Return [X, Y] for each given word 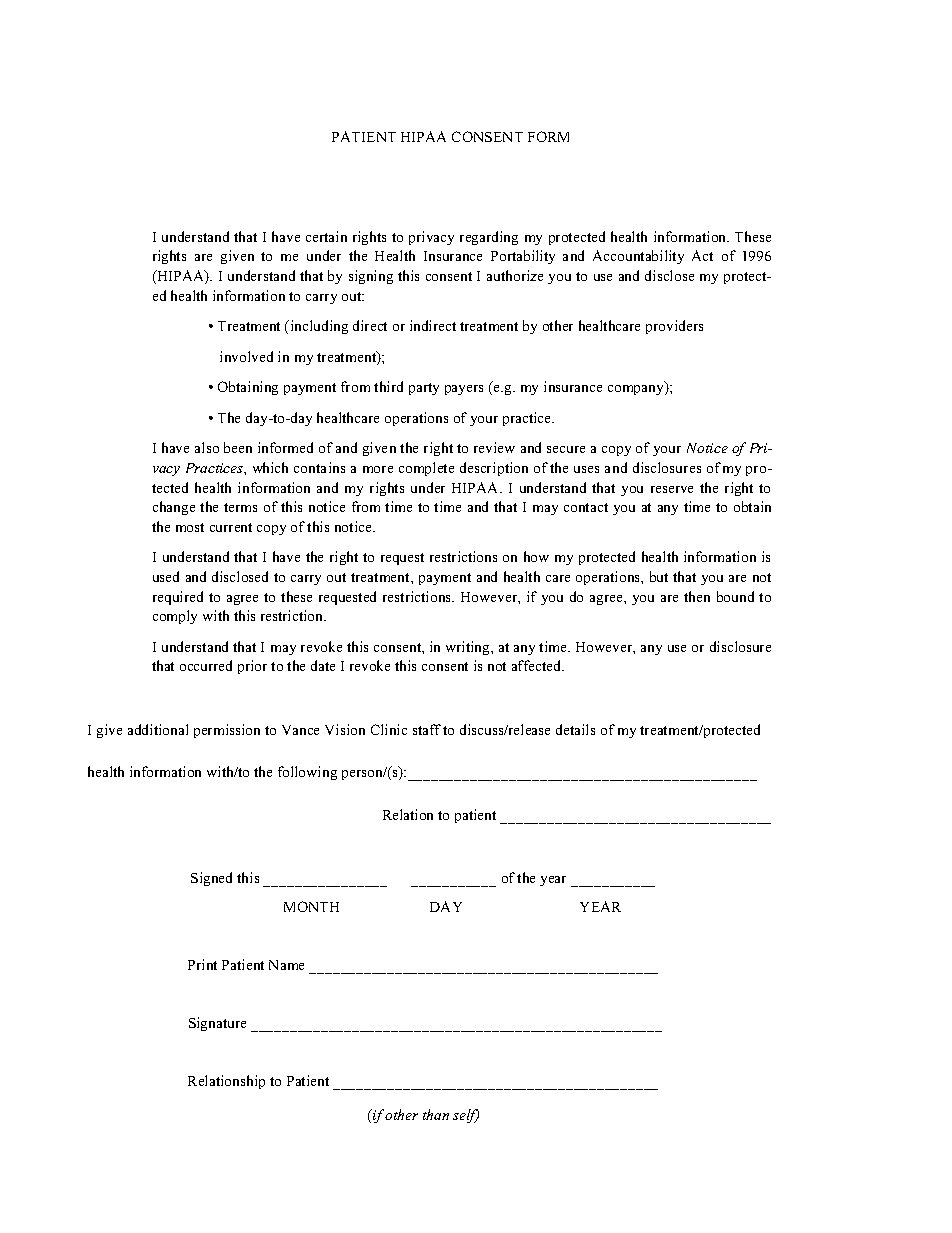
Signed [211, 879]
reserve [672, 489]
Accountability [638, 257]
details [575, 729]
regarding [489, 238]
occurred [206, 665]
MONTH [311, 906]
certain [326, 236]
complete [426, 469]
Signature [217, 1024]
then [697, 596]
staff [427, 729]
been [238, 447]
